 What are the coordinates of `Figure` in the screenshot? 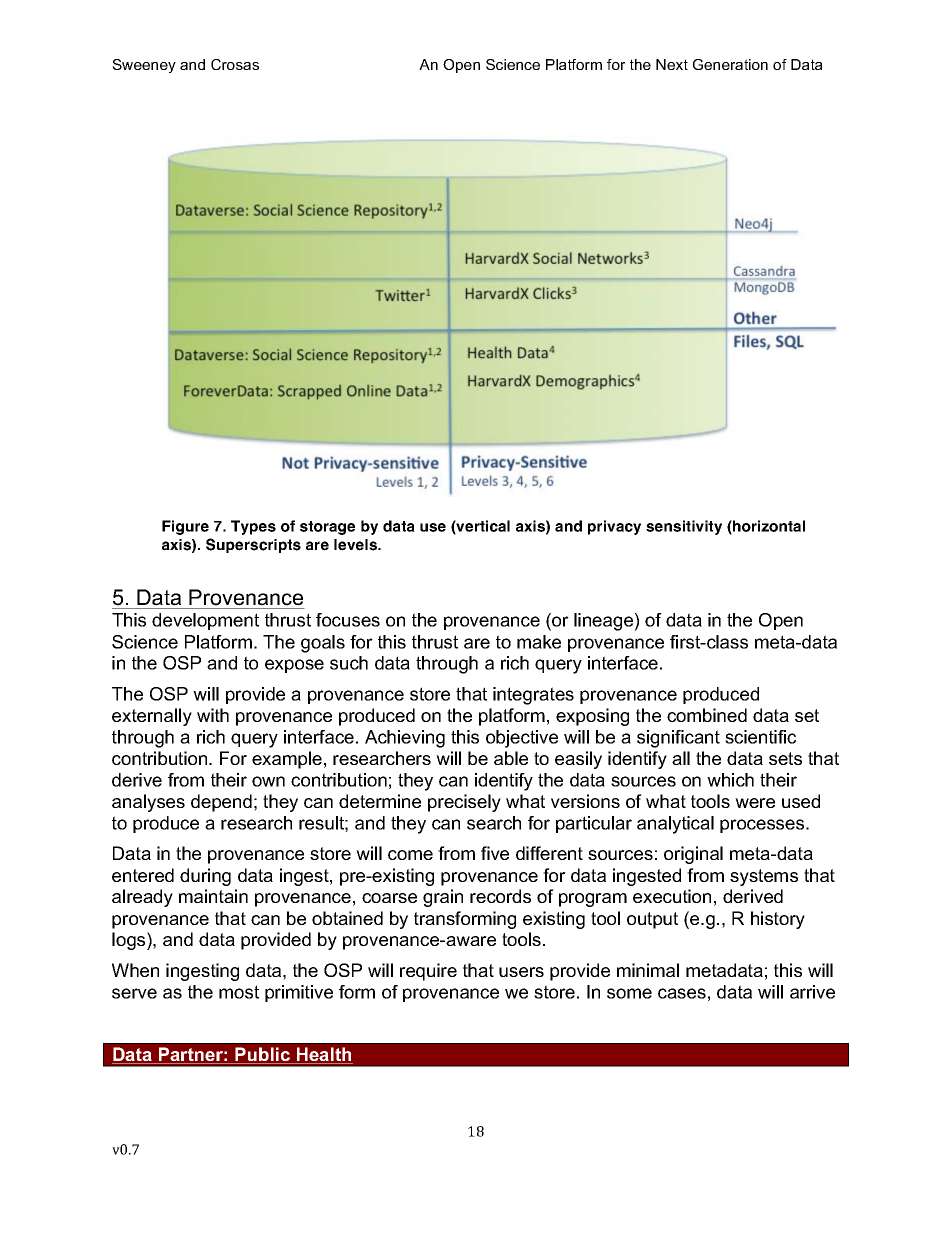 It's located at (185, 527).
